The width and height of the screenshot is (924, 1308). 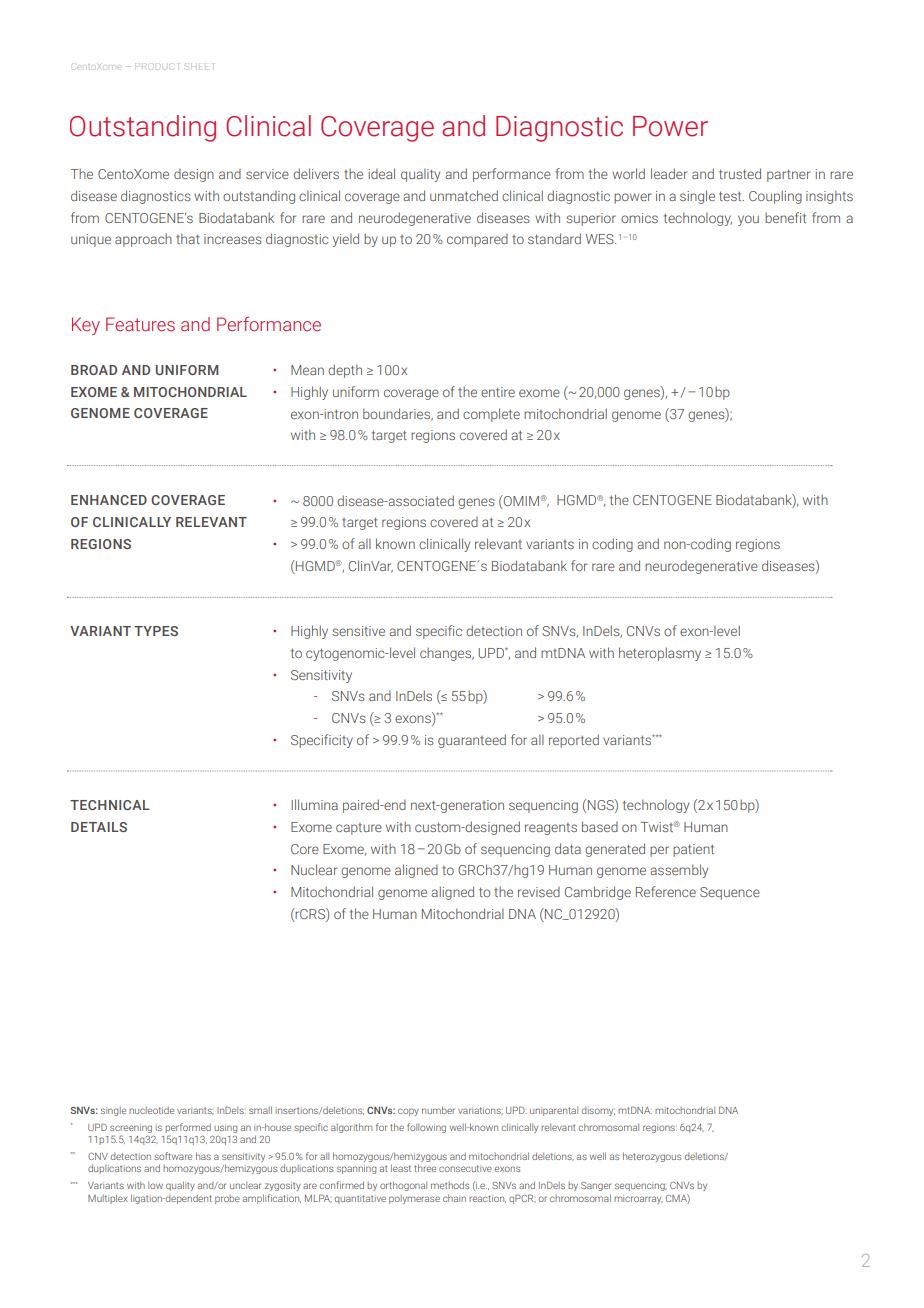 What do you see at coordinates (498, 392) in the screenshot?
I see `entire` at bounding box center [498, 392].
